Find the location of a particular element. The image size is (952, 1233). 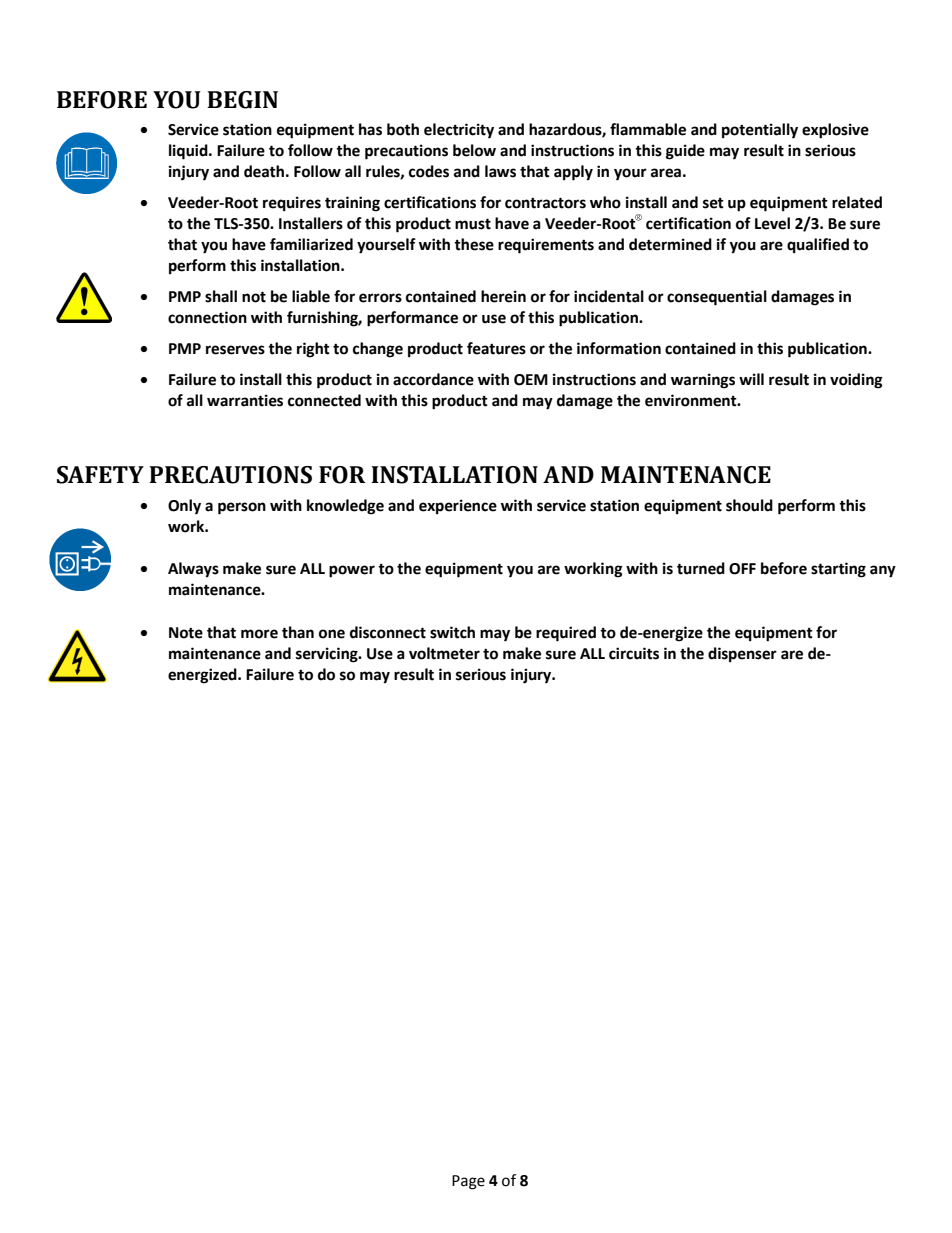

Only is located at coordinates (184, 507).
